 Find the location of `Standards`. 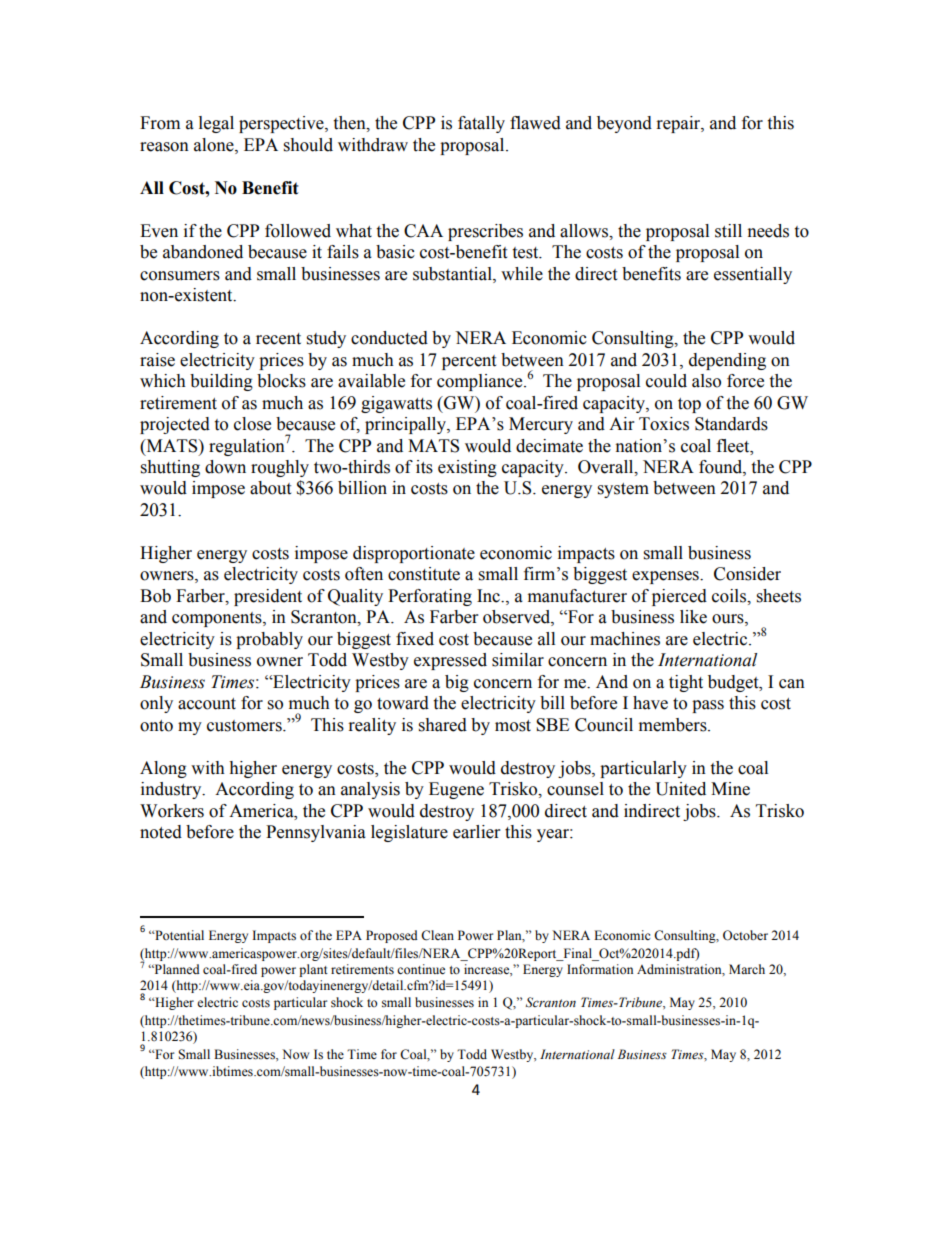

Standards is located at coordinates (731, 424).
